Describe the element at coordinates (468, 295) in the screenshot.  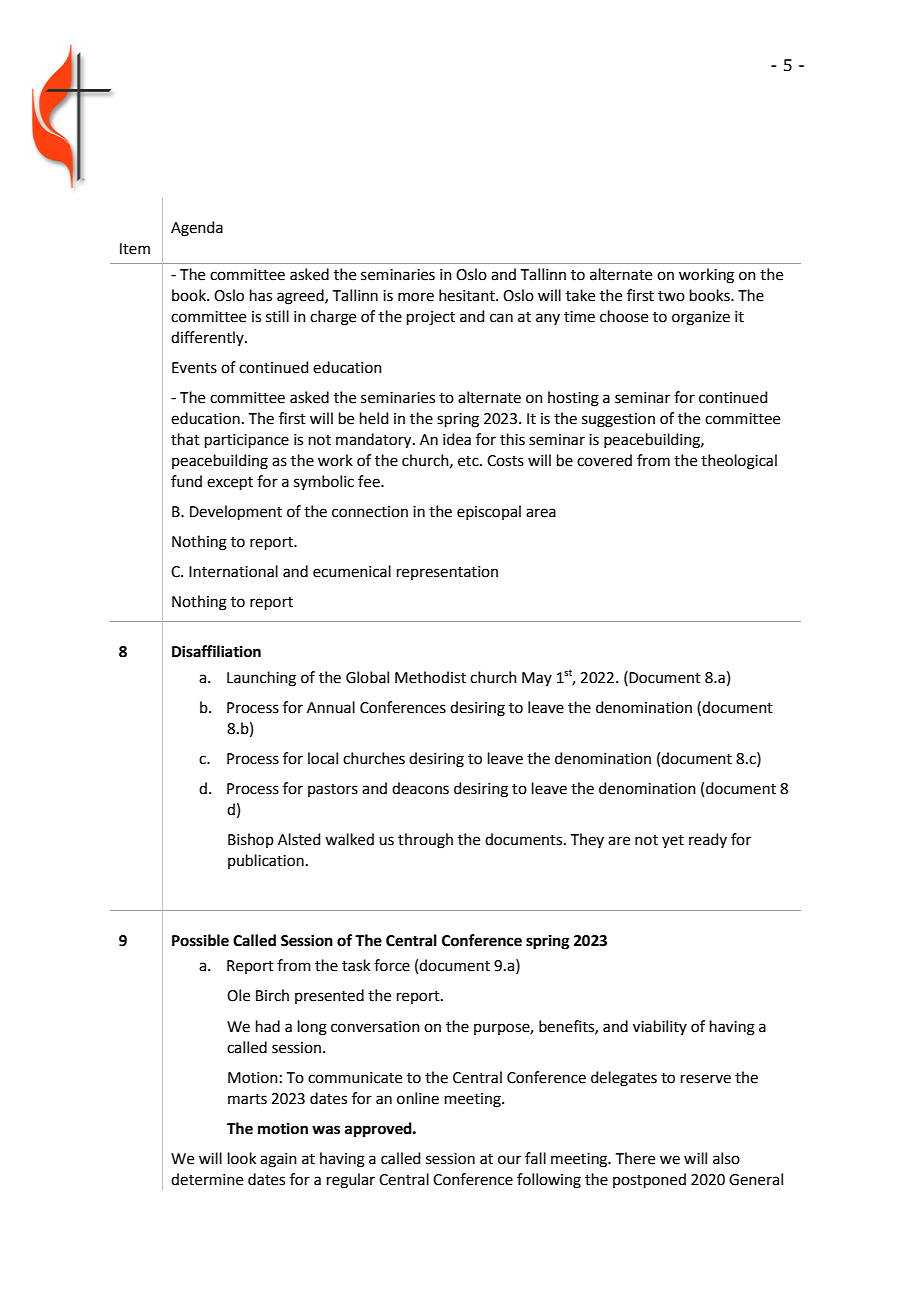
I see `hesitant` at that location.
